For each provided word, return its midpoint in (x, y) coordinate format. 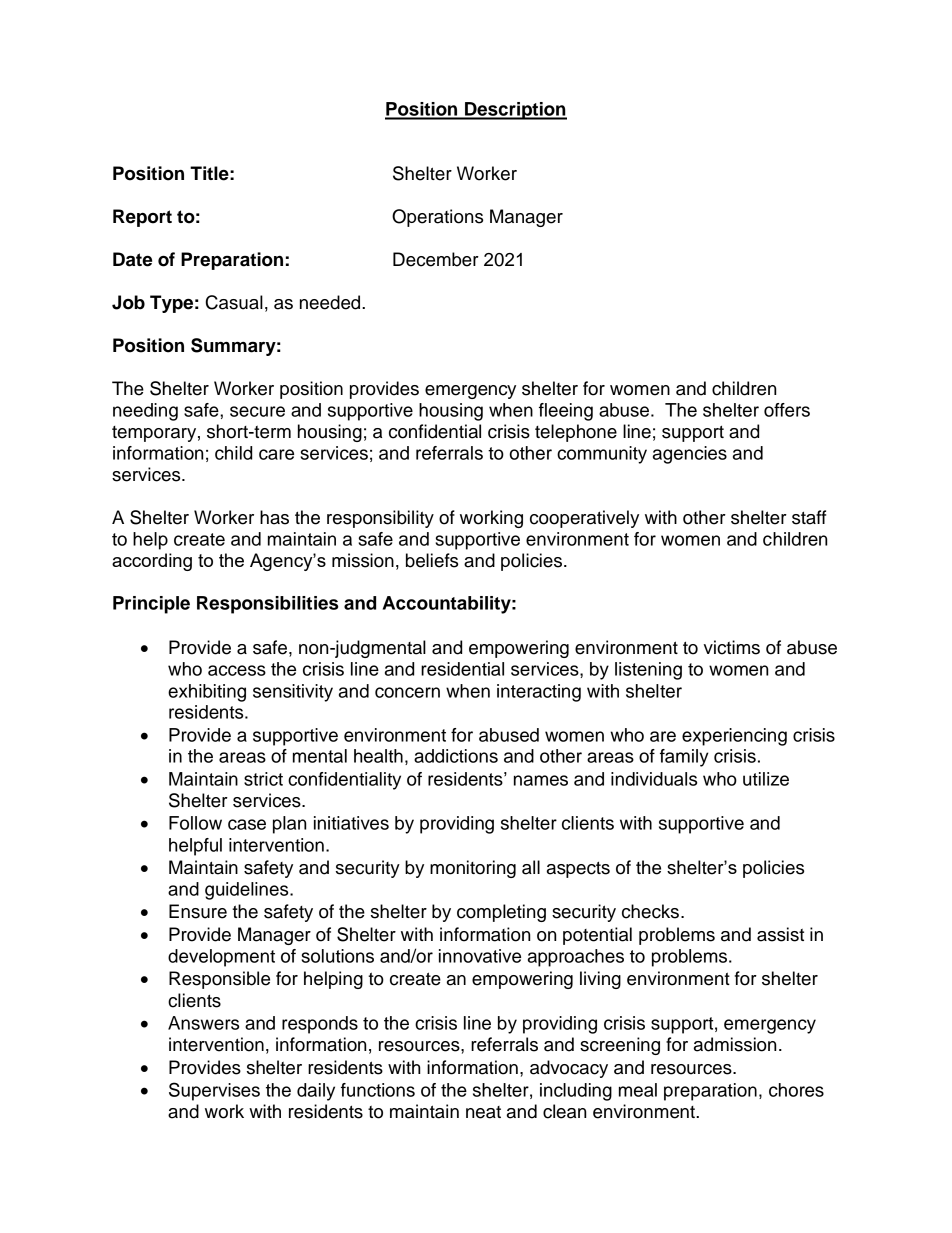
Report (142, 218)
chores (796, 1090)
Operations (437, 218)
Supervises (214, 1091)
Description (515, 111)
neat (483, 1112)
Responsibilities (267, 605)
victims (732, 647)
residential (462, 669)
